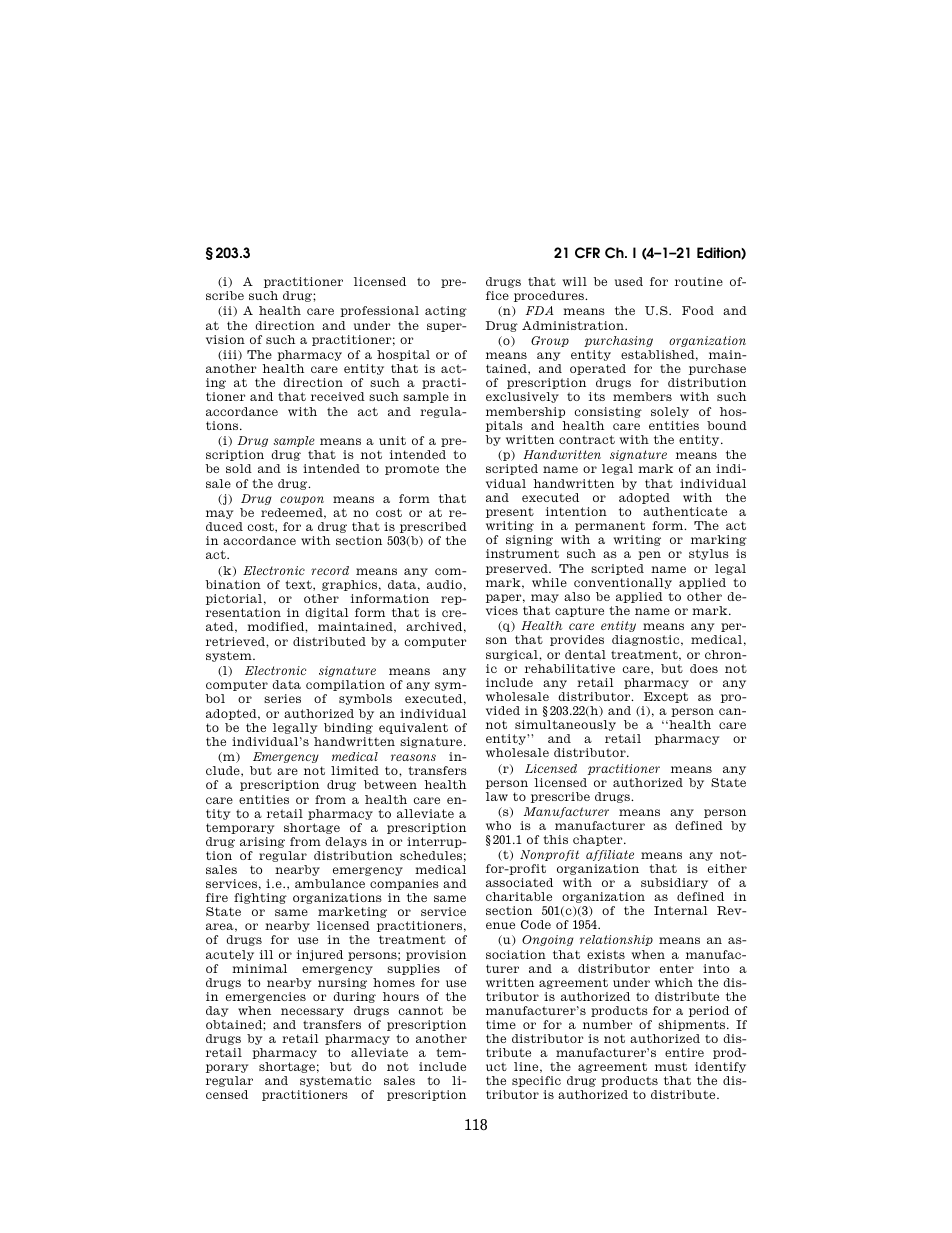 This image has height=1233, width=952. What do you see at coordinates (649, 555) in the image?
I see `pen` at bounding box center [649, 555].
